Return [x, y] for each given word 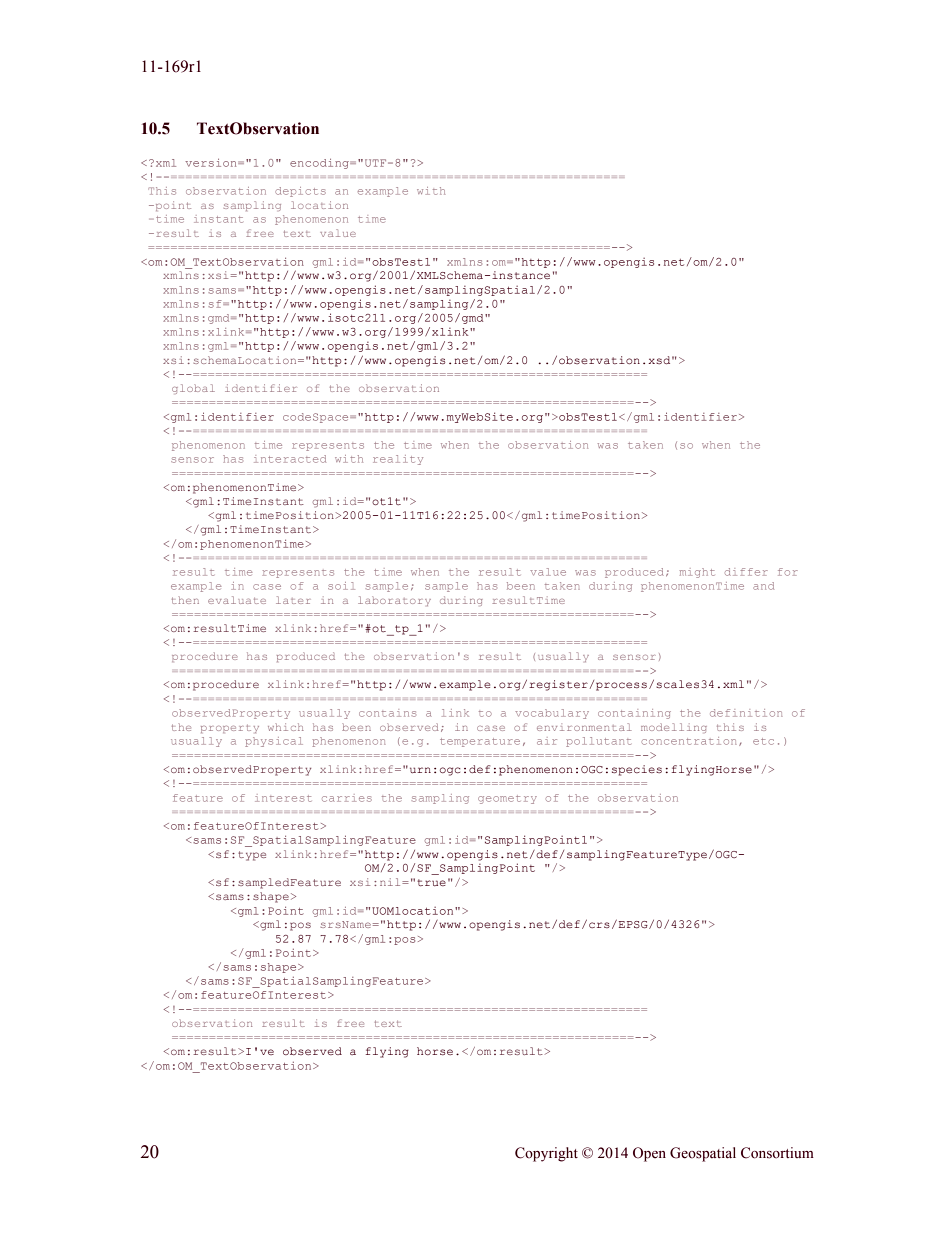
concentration [689, 741]
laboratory [394, 601]
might [697, 573]
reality [398, 460]
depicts [300, 192]
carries [347, 798]
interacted [290, 459]
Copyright [546, 1154]
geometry [507, 799]
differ [746, 572]
